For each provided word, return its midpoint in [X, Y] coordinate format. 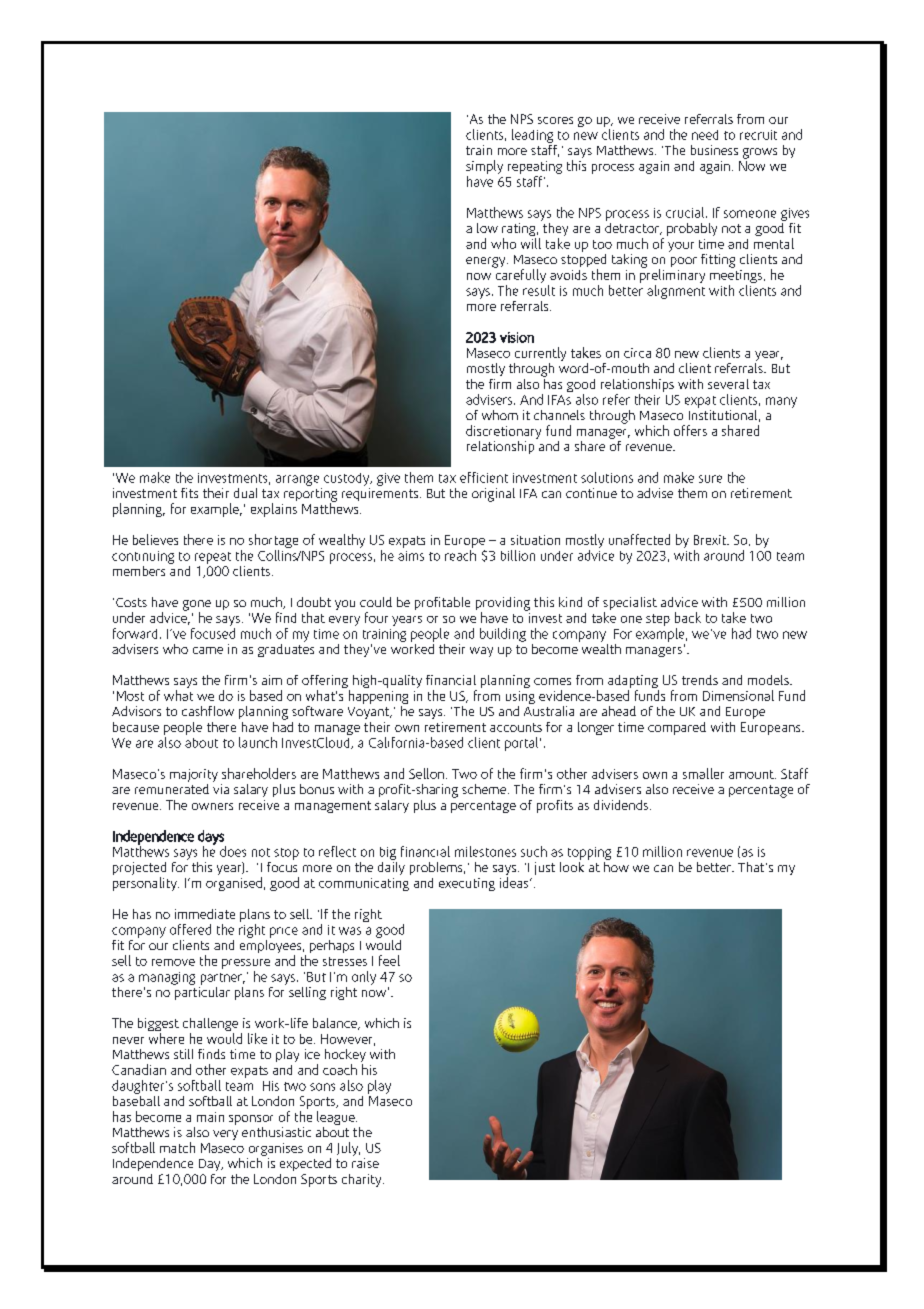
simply [484, 167]
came [208, 650]
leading [532, 136]
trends [700, 680]
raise [365, 1163]
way [481, 652]
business [714, 150]
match [177, 1147]
